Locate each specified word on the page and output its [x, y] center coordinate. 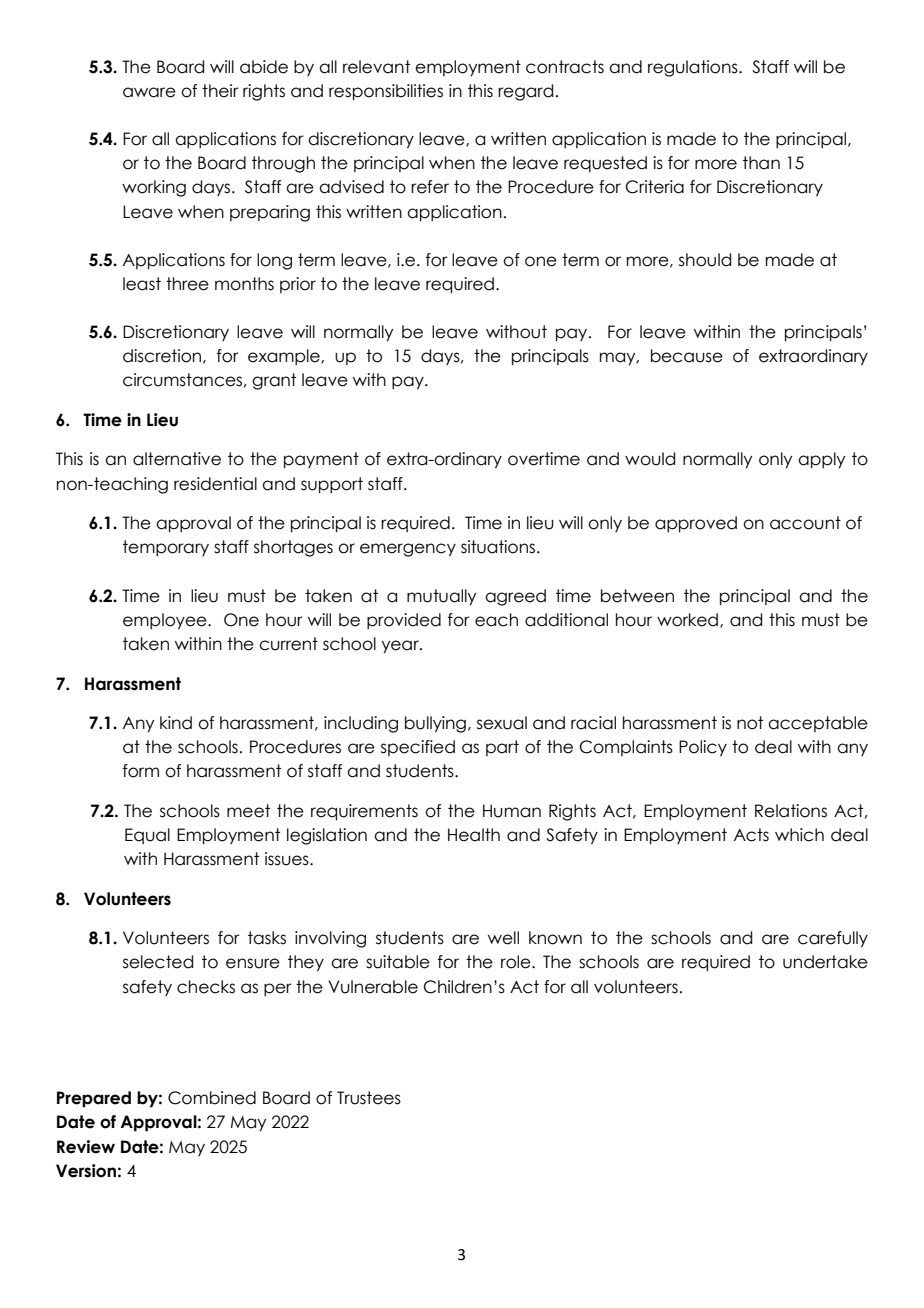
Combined [212, 1098]
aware [149, 92]
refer [430, 187]
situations [499, 547]
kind [176, 723]
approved [696, 524]
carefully [833, 939]
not [750, 723]
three [187, 284]
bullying [435, 724]
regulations [694, 68]
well [503, 938]
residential [215, 484]
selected [158, 962]
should [705, 260]
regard [525, 92]
